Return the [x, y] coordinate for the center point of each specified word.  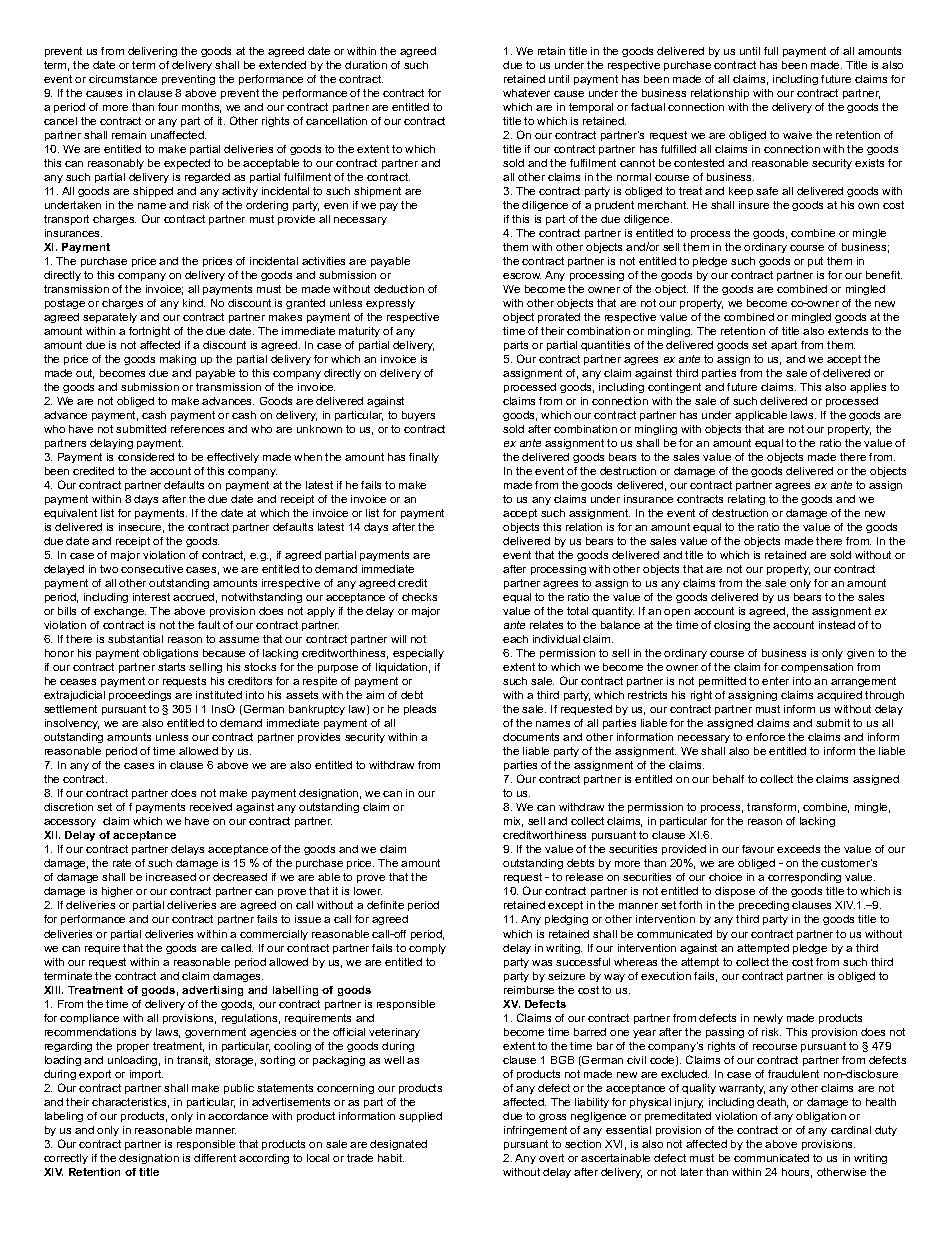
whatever [526, 93]
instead [837, 625]
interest [151, 597]
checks [419, 597]
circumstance [123, 79]
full [771, 51]
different [215, 1158]
